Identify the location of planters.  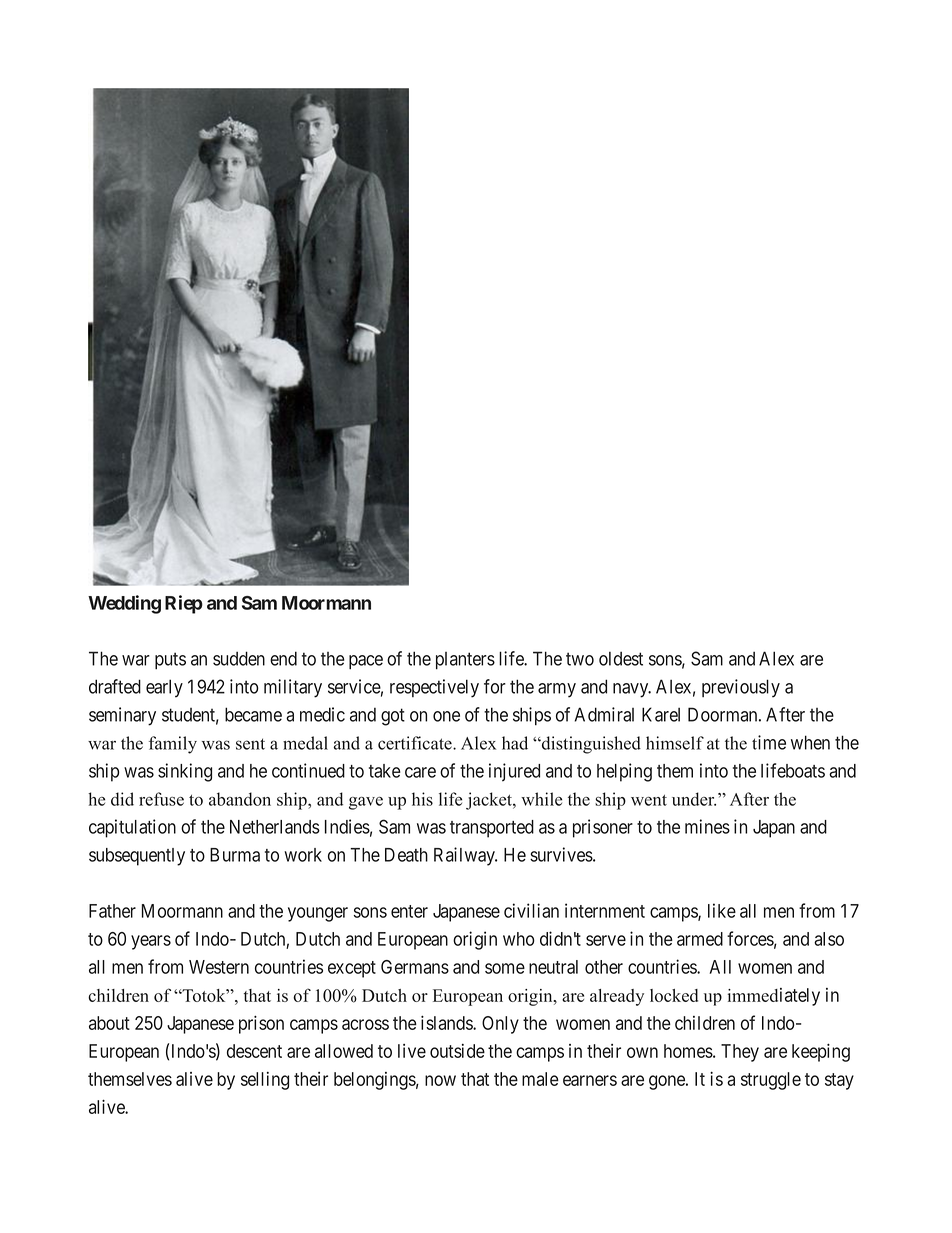
(465, 661).
